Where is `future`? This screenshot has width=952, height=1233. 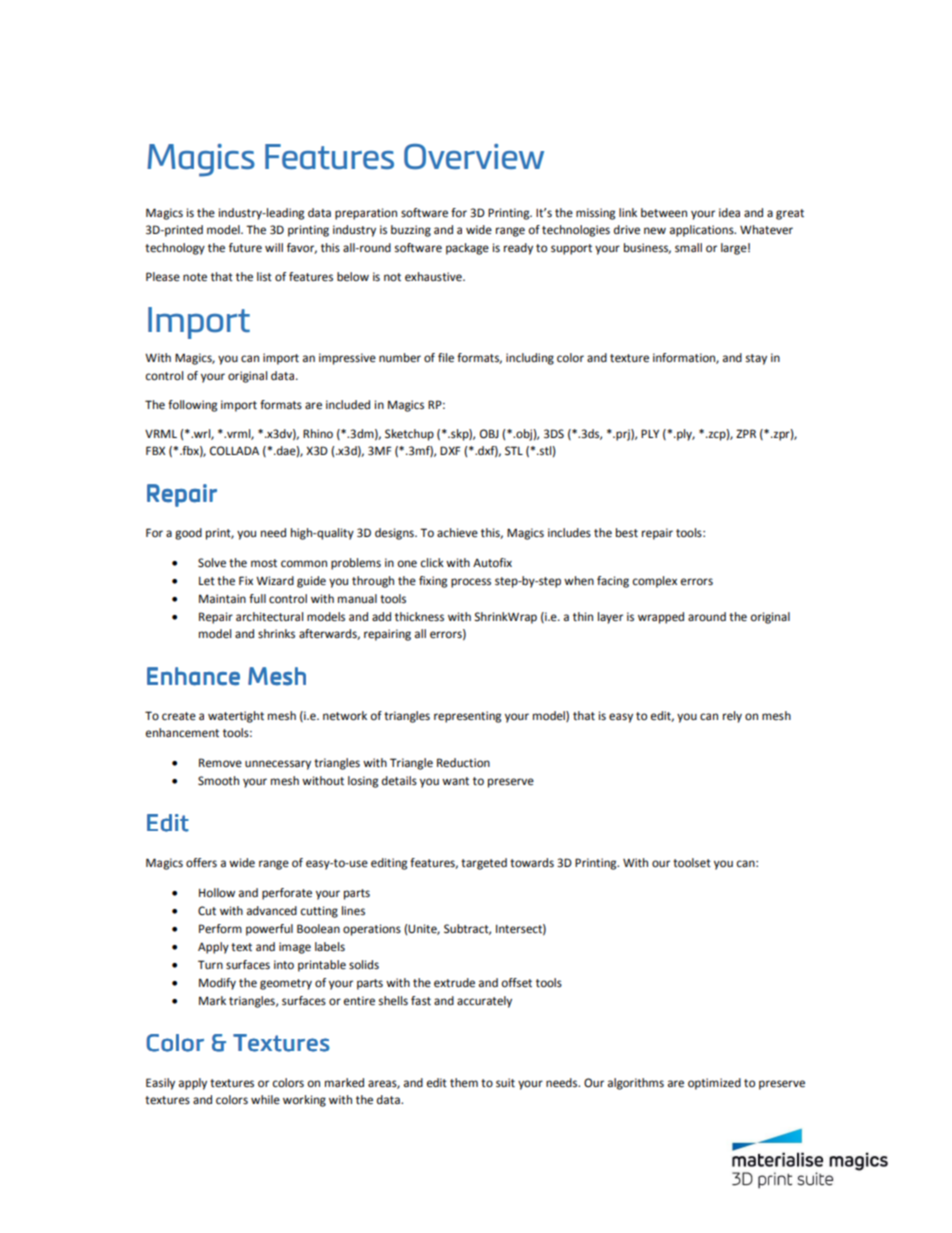
future is located at coordinates (245, 248).
